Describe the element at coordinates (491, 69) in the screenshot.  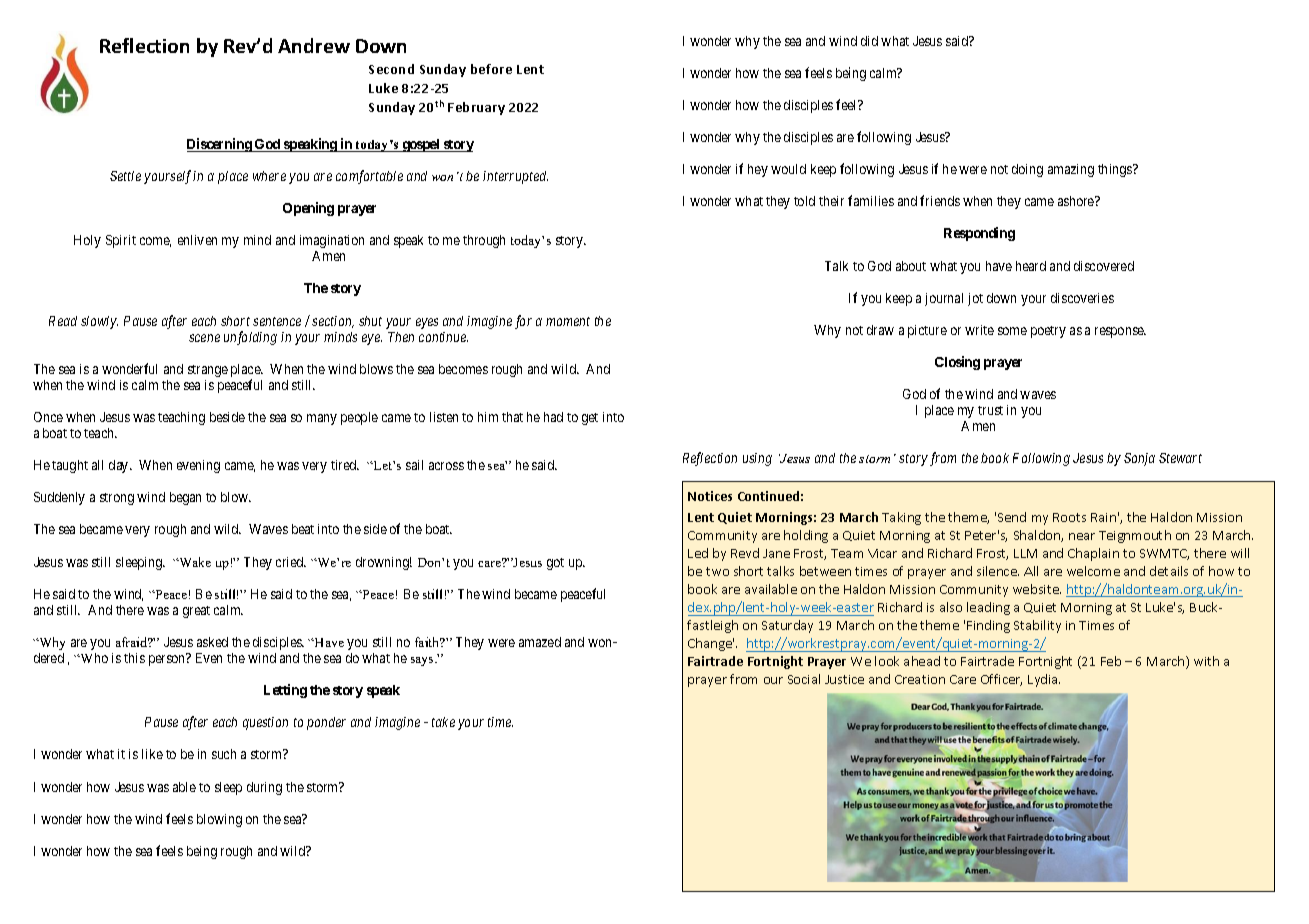
I see `before` at that location.
